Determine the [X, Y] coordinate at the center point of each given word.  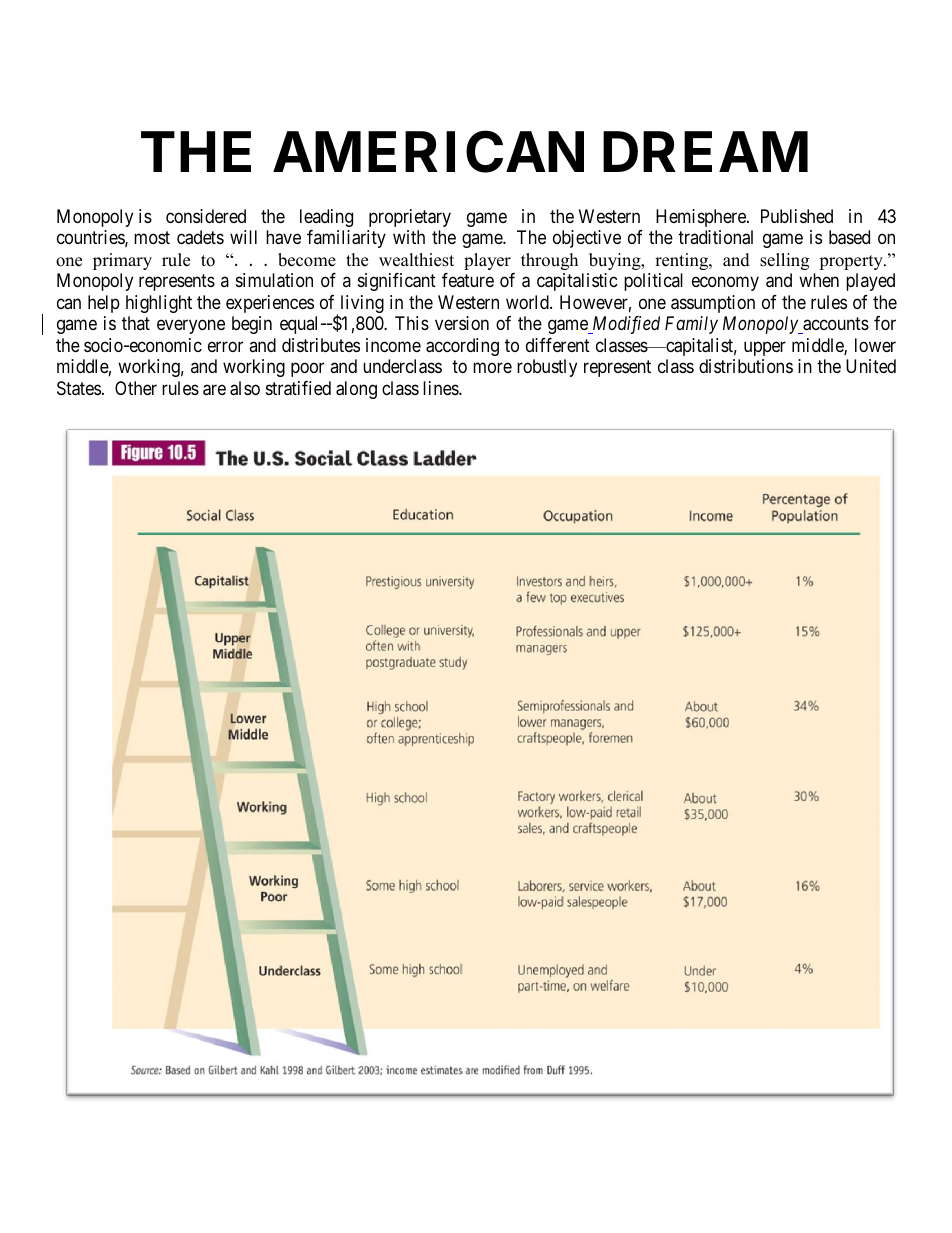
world [528, 302]
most [152, 237]
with [409, 237]
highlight [159, 304]
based [849, 237]
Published [797, 216]
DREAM [705, 152]
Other [136, 388]
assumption [713, 304]
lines [441, 388]
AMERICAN [428, 152]
